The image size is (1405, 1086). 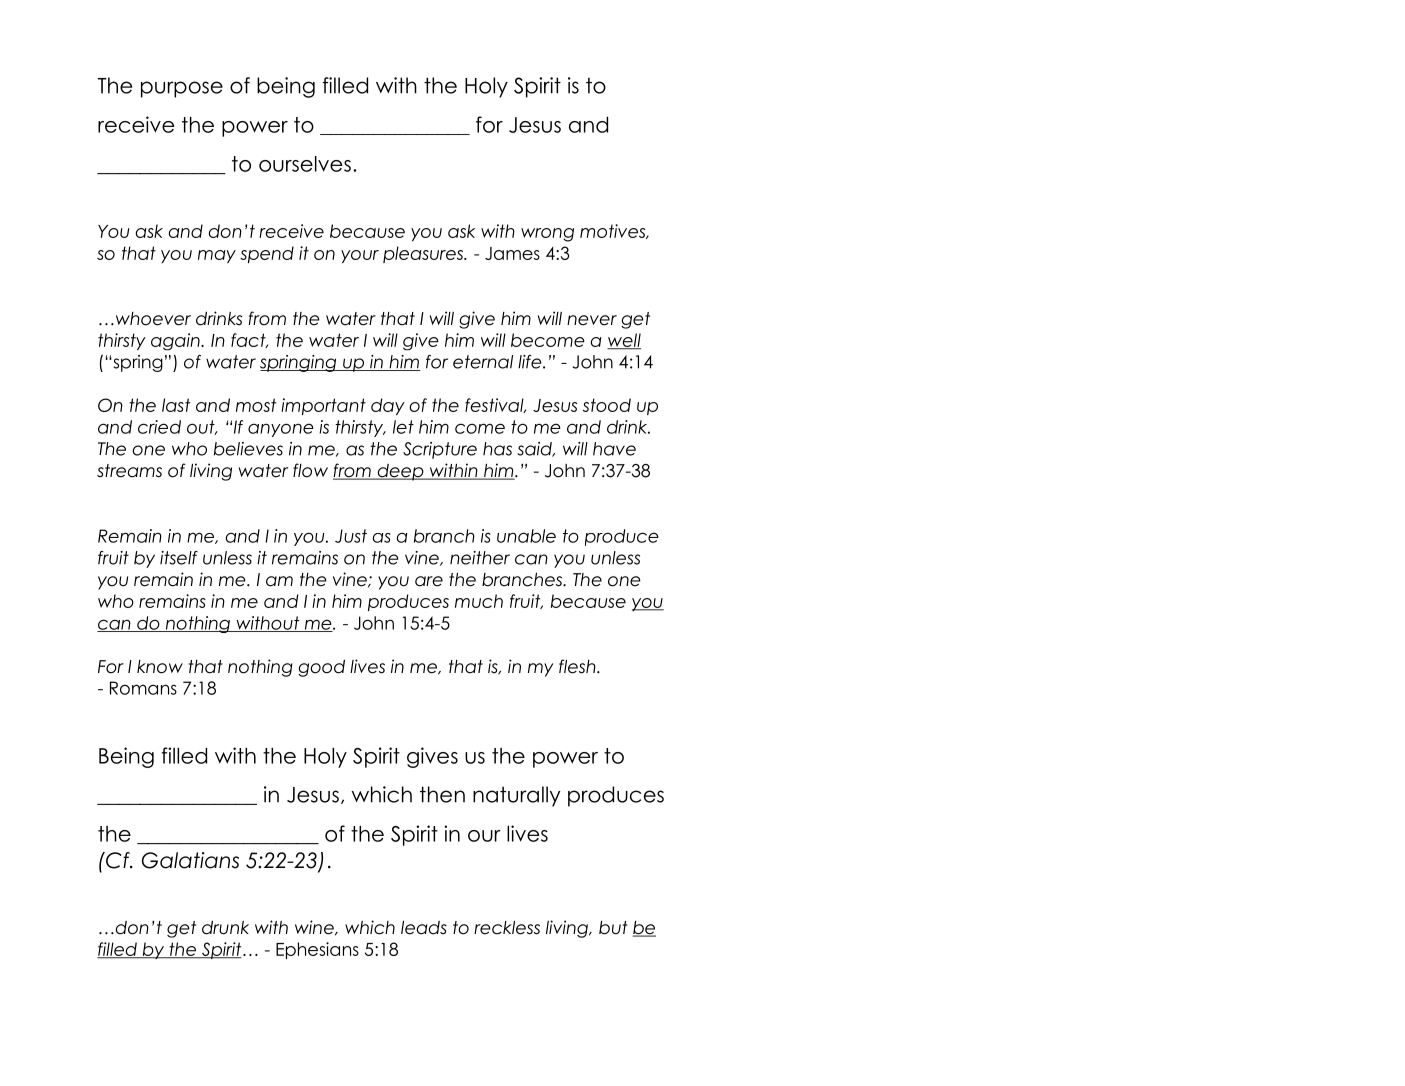 I want to click on drunk, so click(x=225, y=928).
